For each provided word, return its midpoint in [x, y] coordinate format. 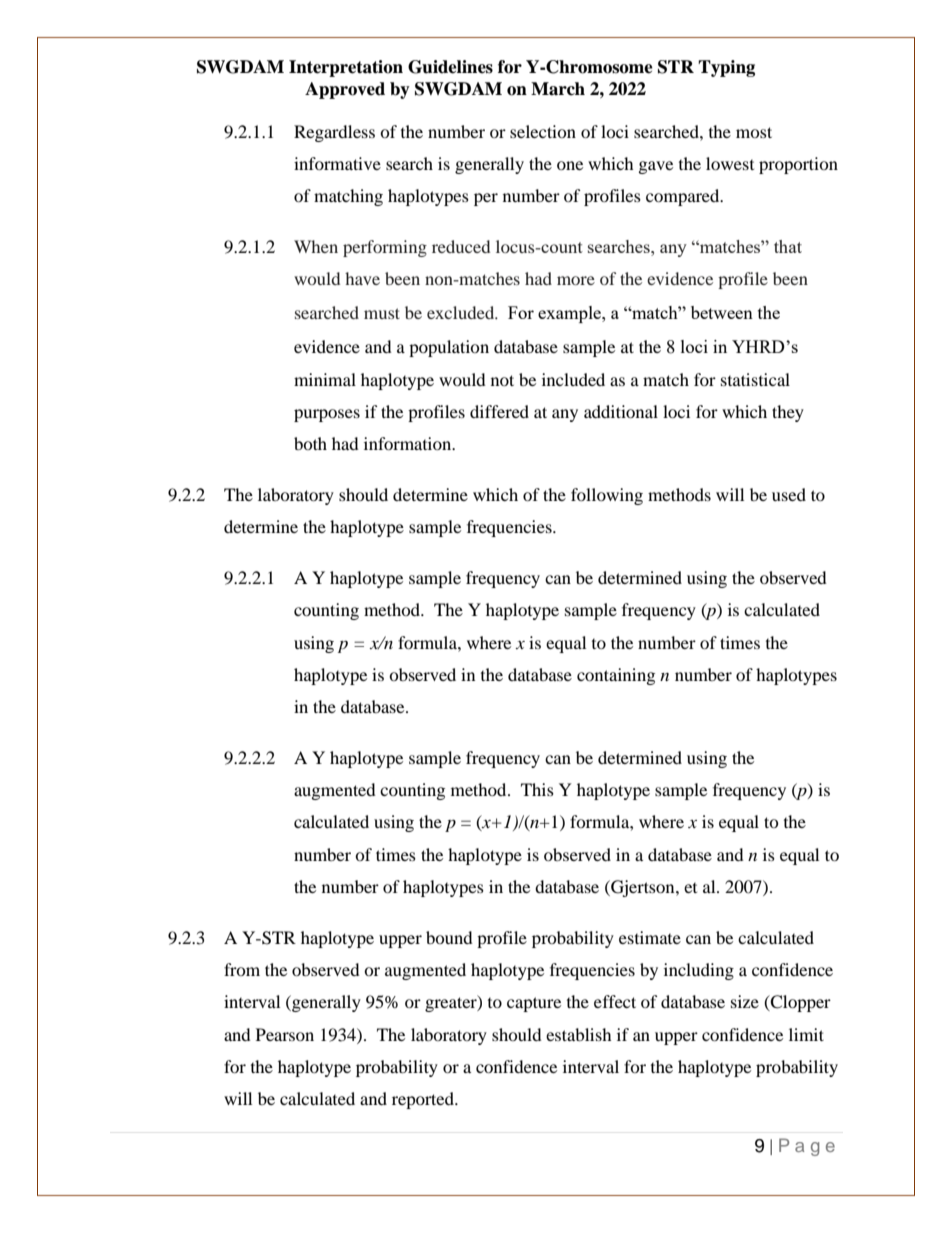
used [789, 494]
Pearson [285, 1034]
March [558, 89]
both [310, 443]
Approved [345, 90]
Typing [726, 68]
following [607, 496]
